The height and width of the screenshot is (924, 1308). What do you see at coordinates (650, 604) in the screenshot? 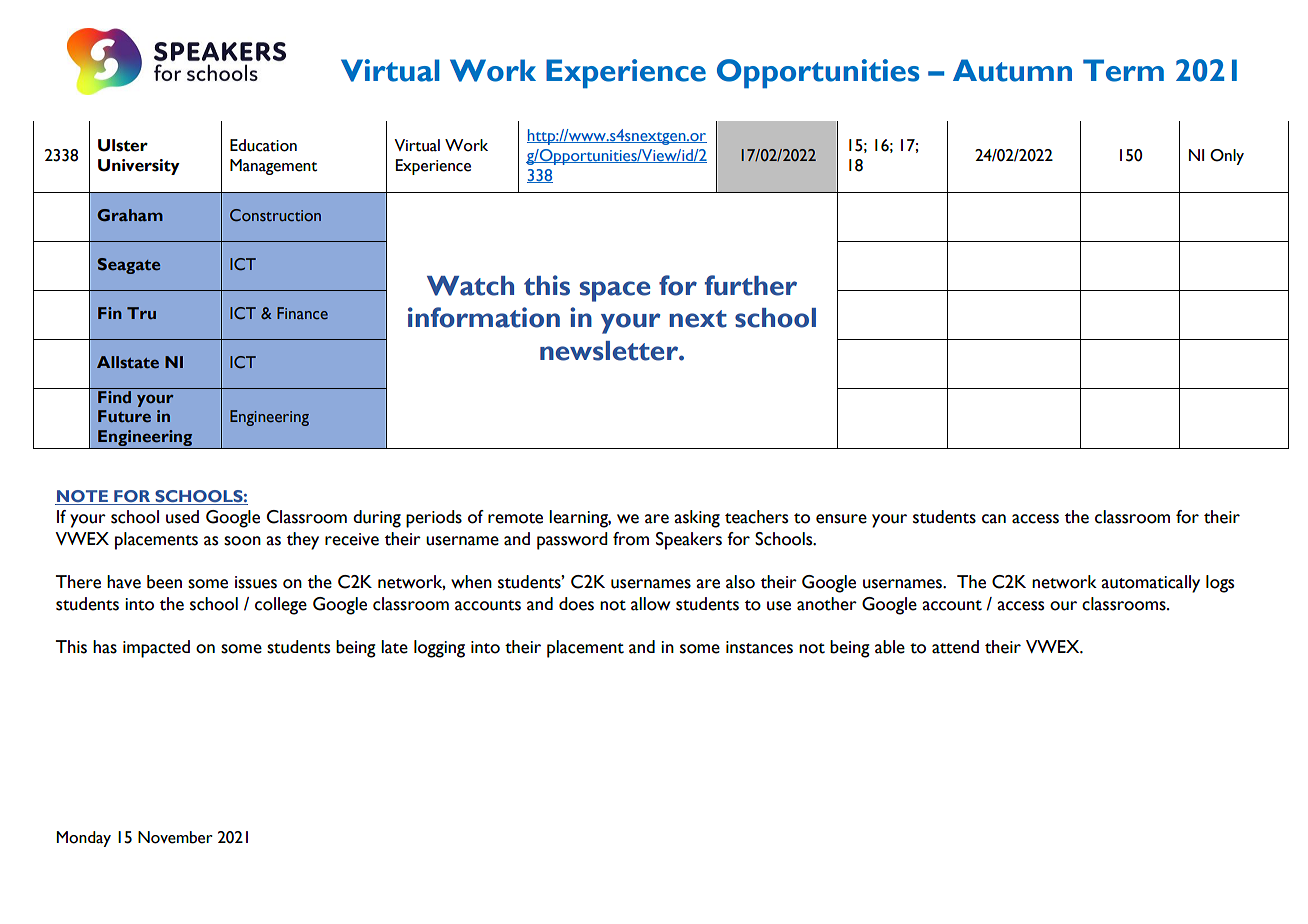
I see `allow` at bounding box center [650, 604].
